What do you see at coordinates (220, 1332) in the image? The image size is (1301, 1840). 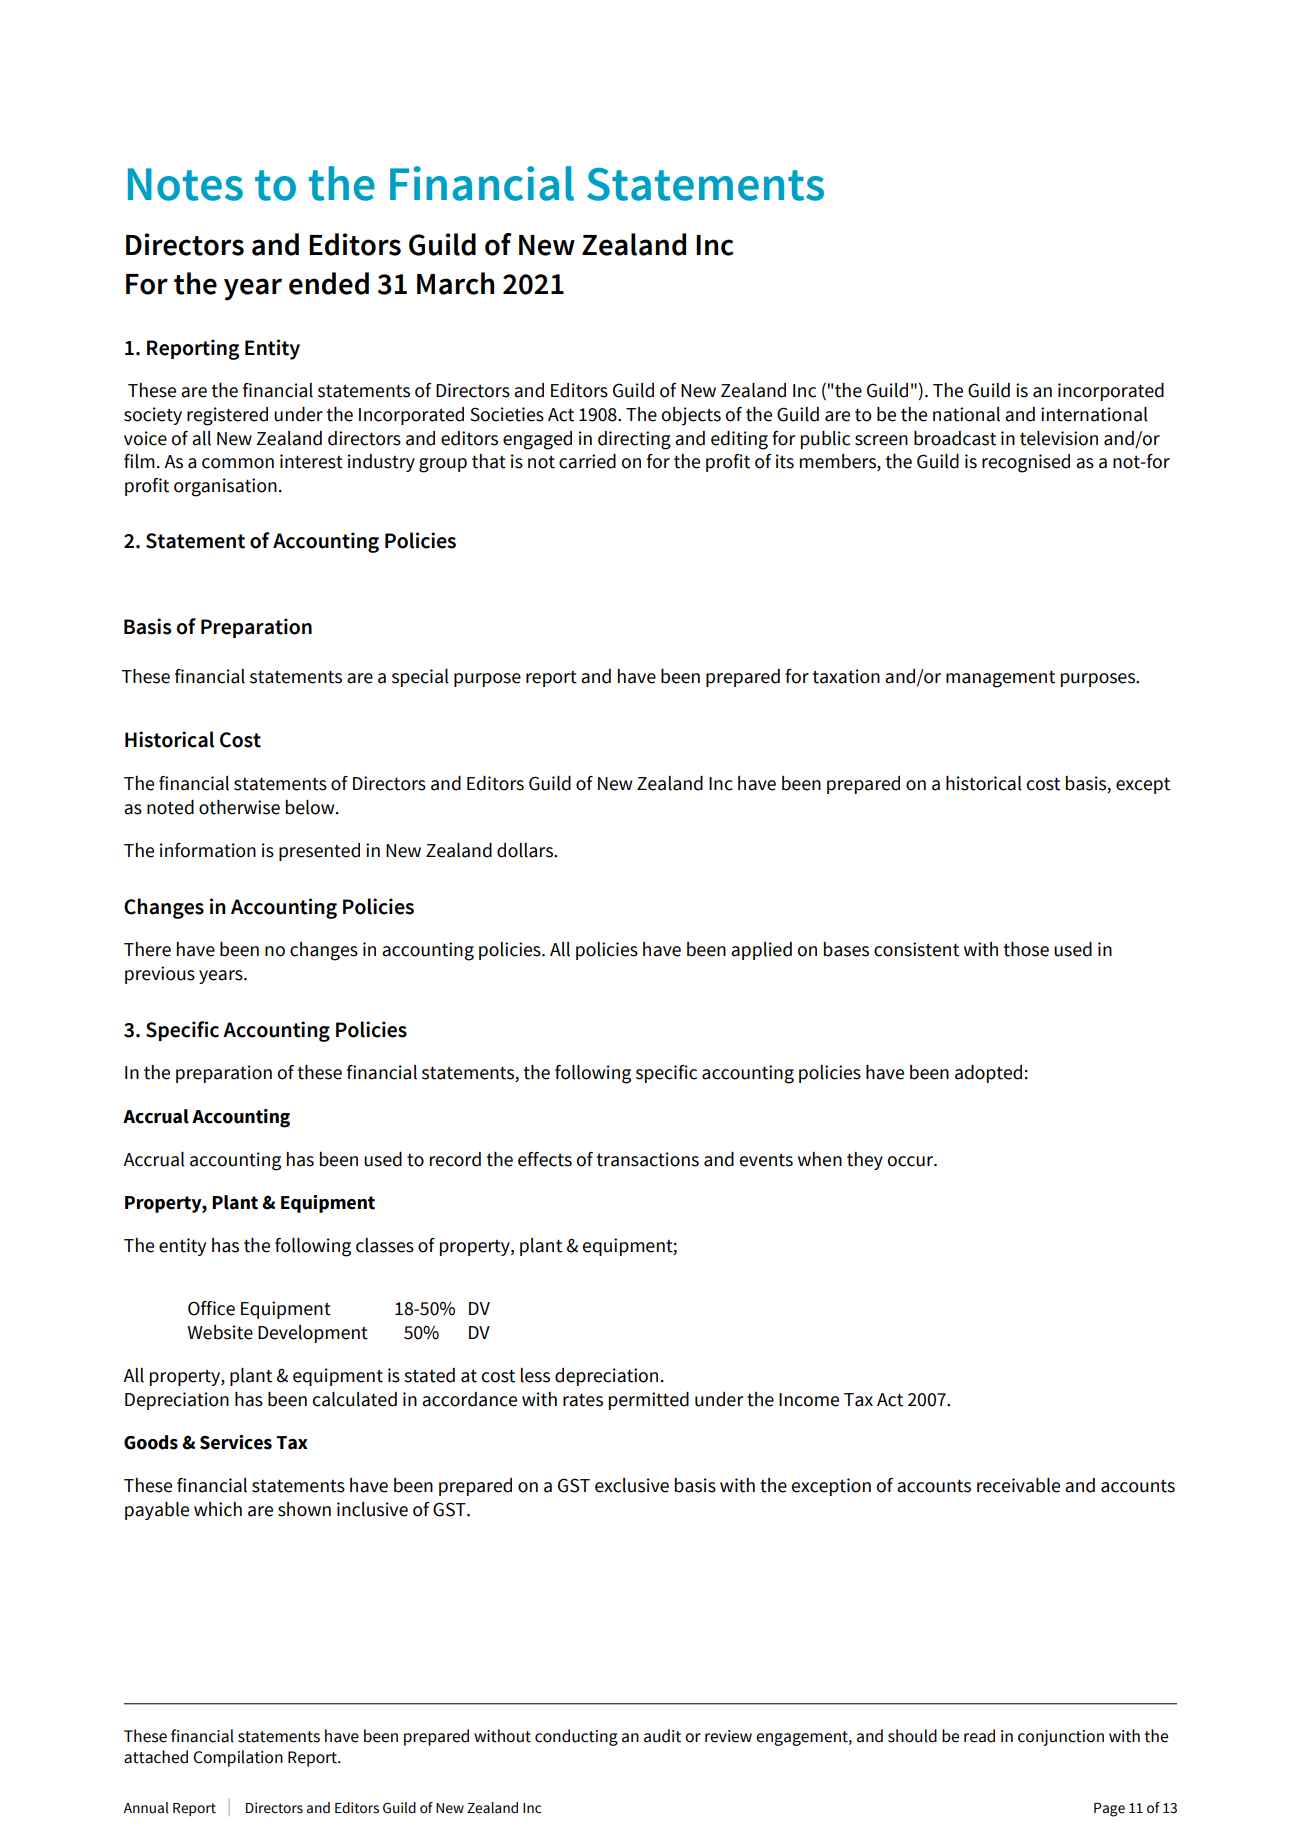 I see `Website` at bounding box center [220, 1332].
